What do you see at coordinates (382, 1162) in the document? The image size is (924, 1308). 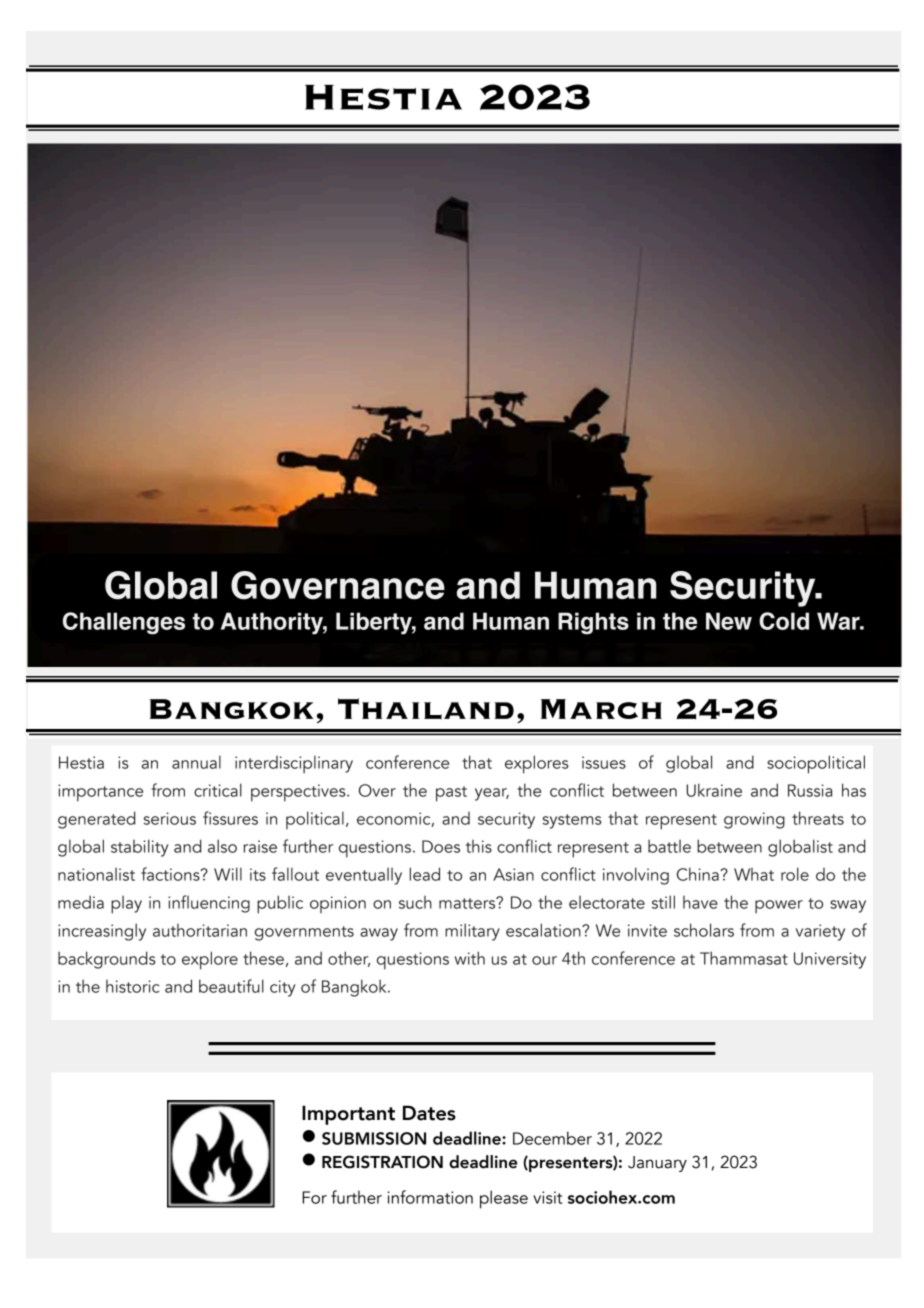 I see `REGISTRATION` at bounding box center [382, 1162].
